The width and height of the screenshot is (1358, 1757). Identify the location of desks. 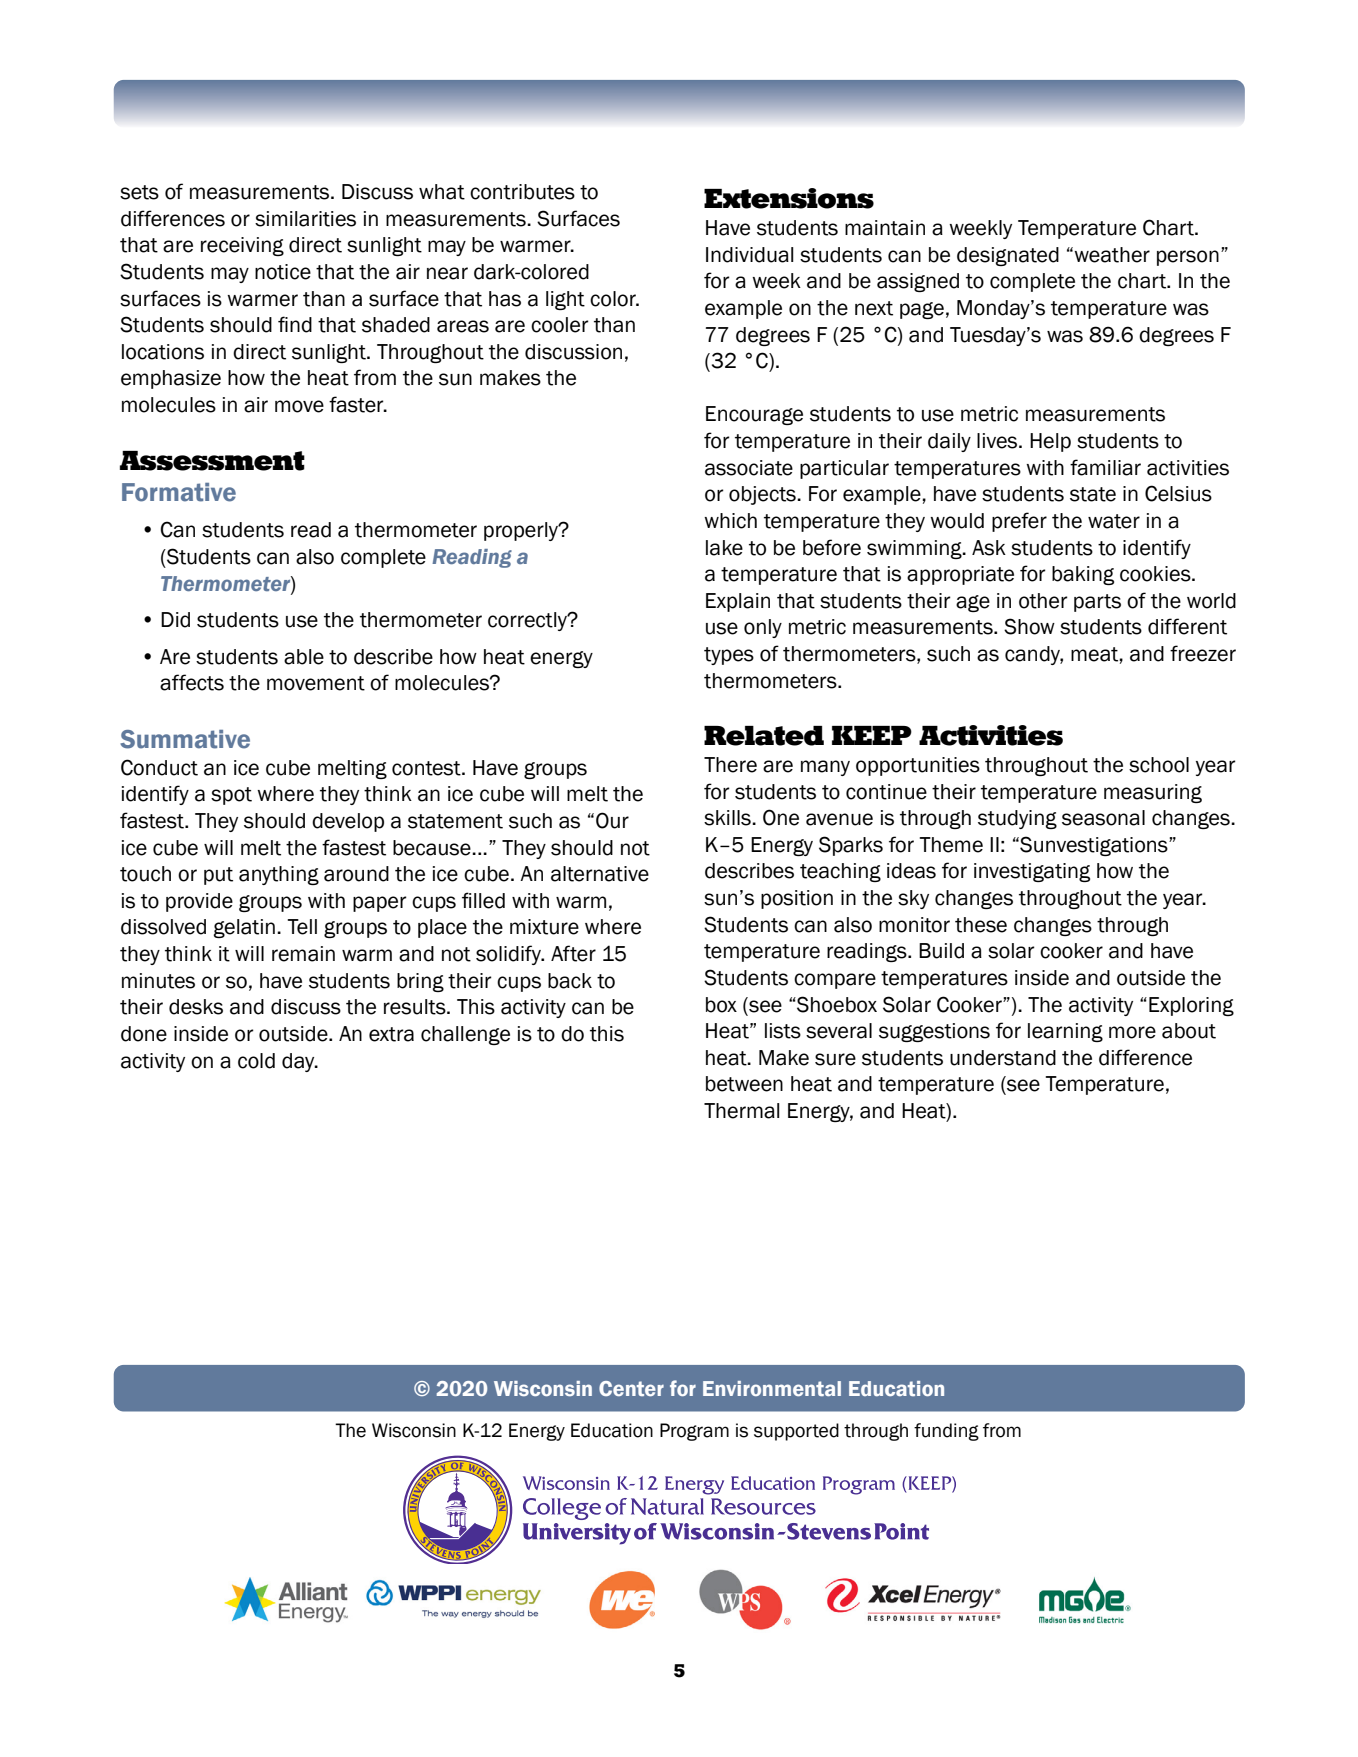
(196, 1007).
